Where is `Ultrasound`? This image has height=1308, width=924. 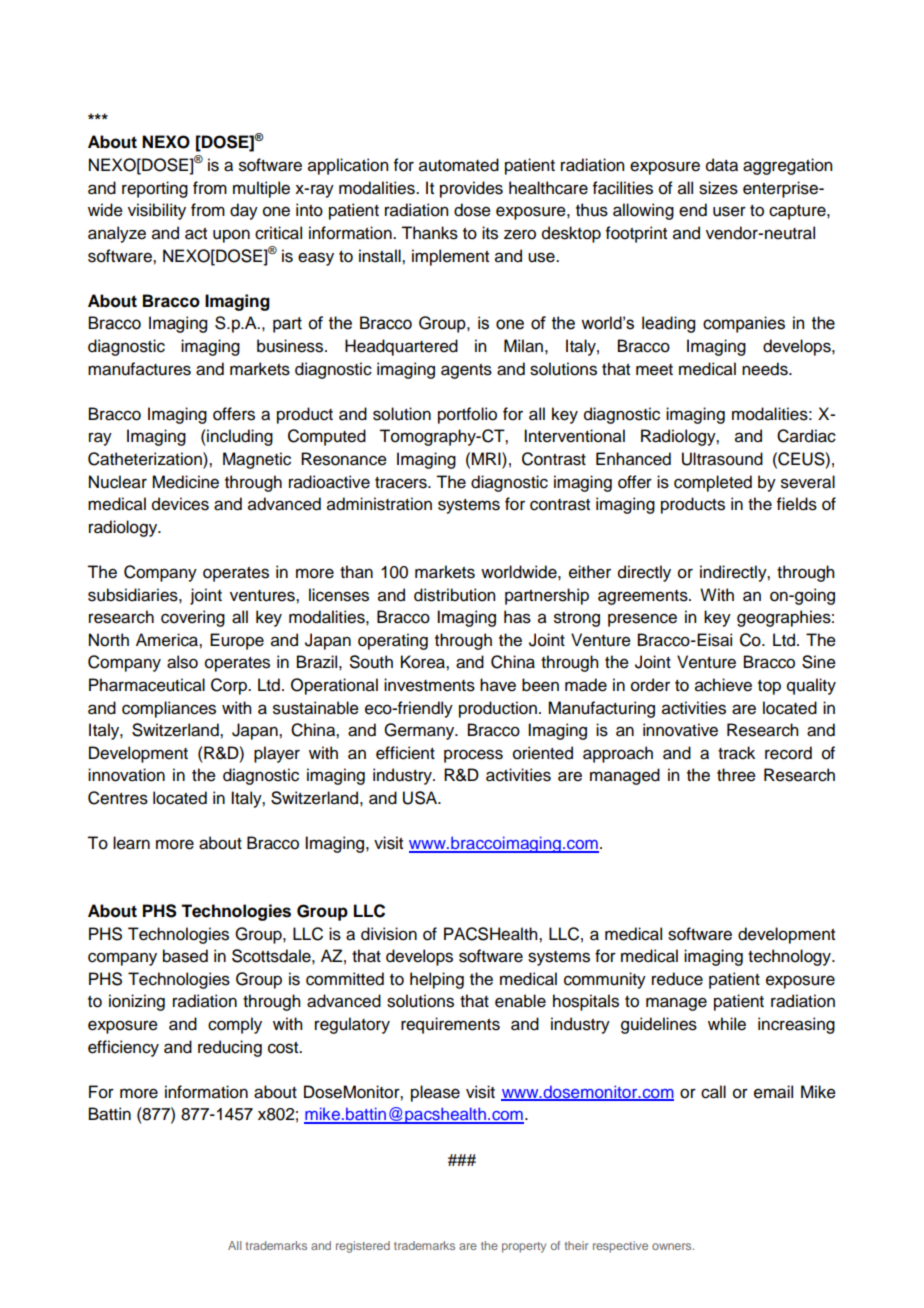 Ultrasound is located at coordinates (722, 459).
